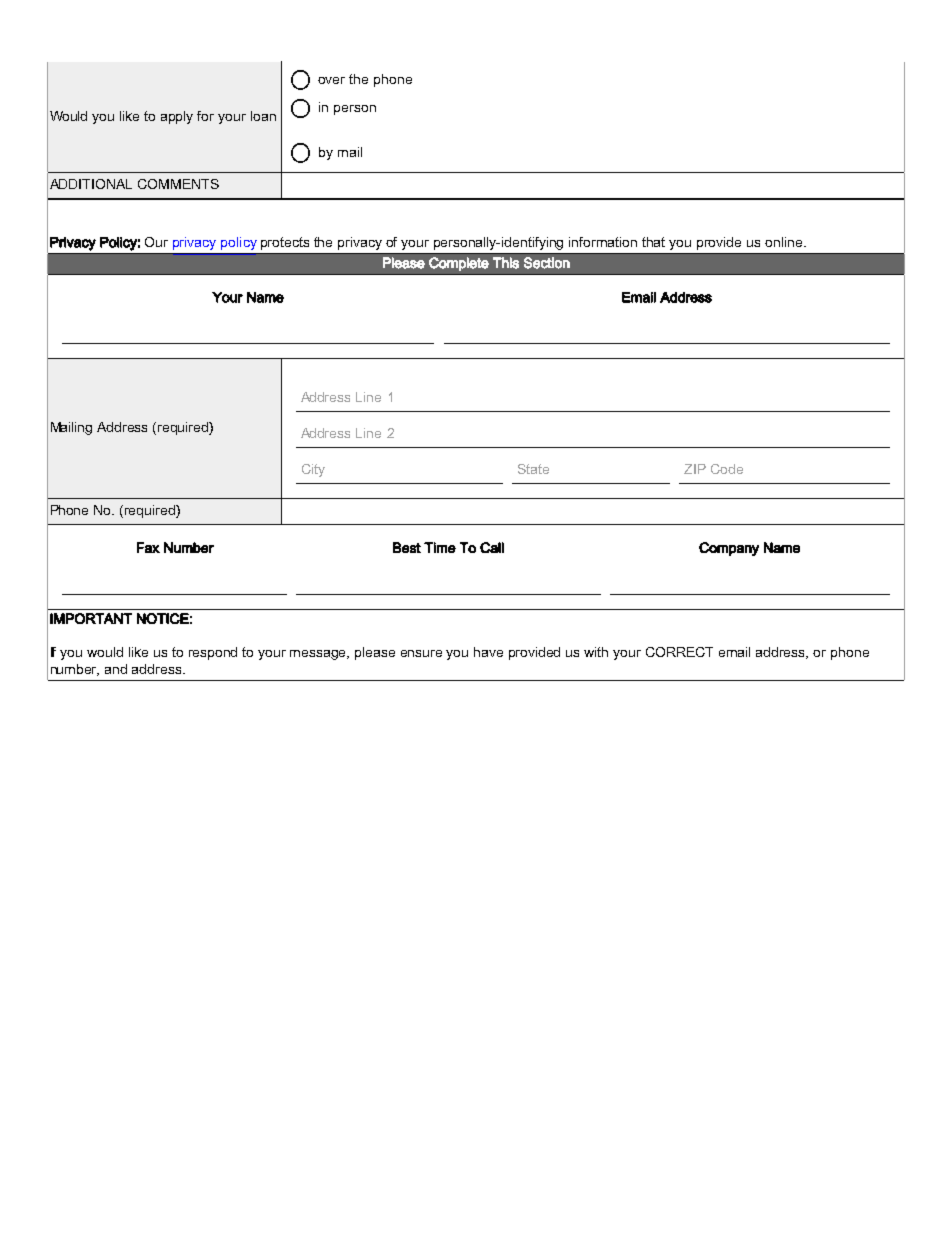 Image resolution: width=952 pixels, height=1233 pixels. Describe the element at coordinates (213, 653) in the screenshot. I see `respond` at that location.
